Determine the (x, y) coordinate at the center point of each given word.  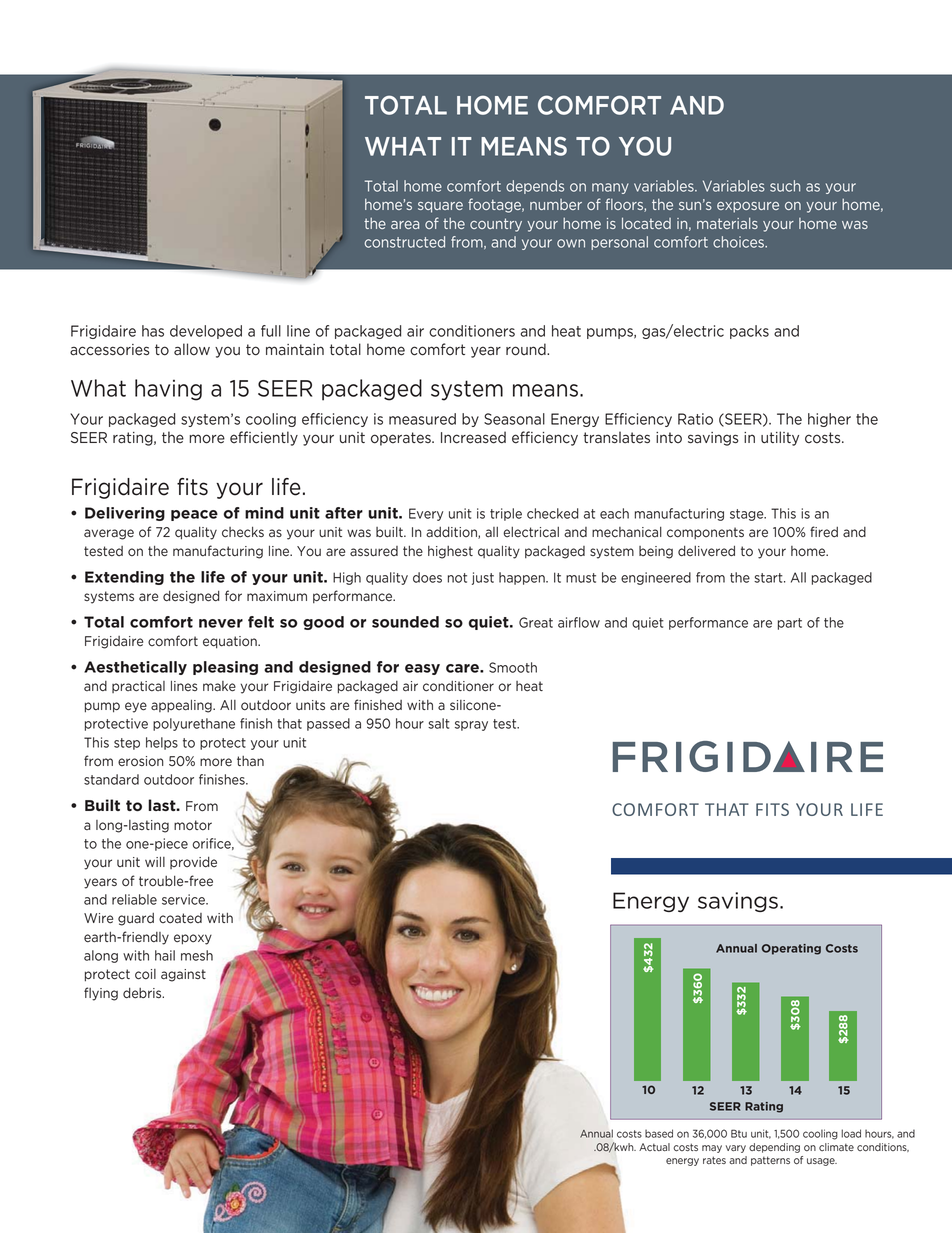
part (790, 624)
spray (471, 726)
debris (143, 993)
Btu (739, 1133)
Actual (654, 1147)
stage (748, 515)
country (496, 225)
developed (206, 332)
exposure (748, 207)
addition (452, 533)
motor (193, 825)
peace (194, 515)
